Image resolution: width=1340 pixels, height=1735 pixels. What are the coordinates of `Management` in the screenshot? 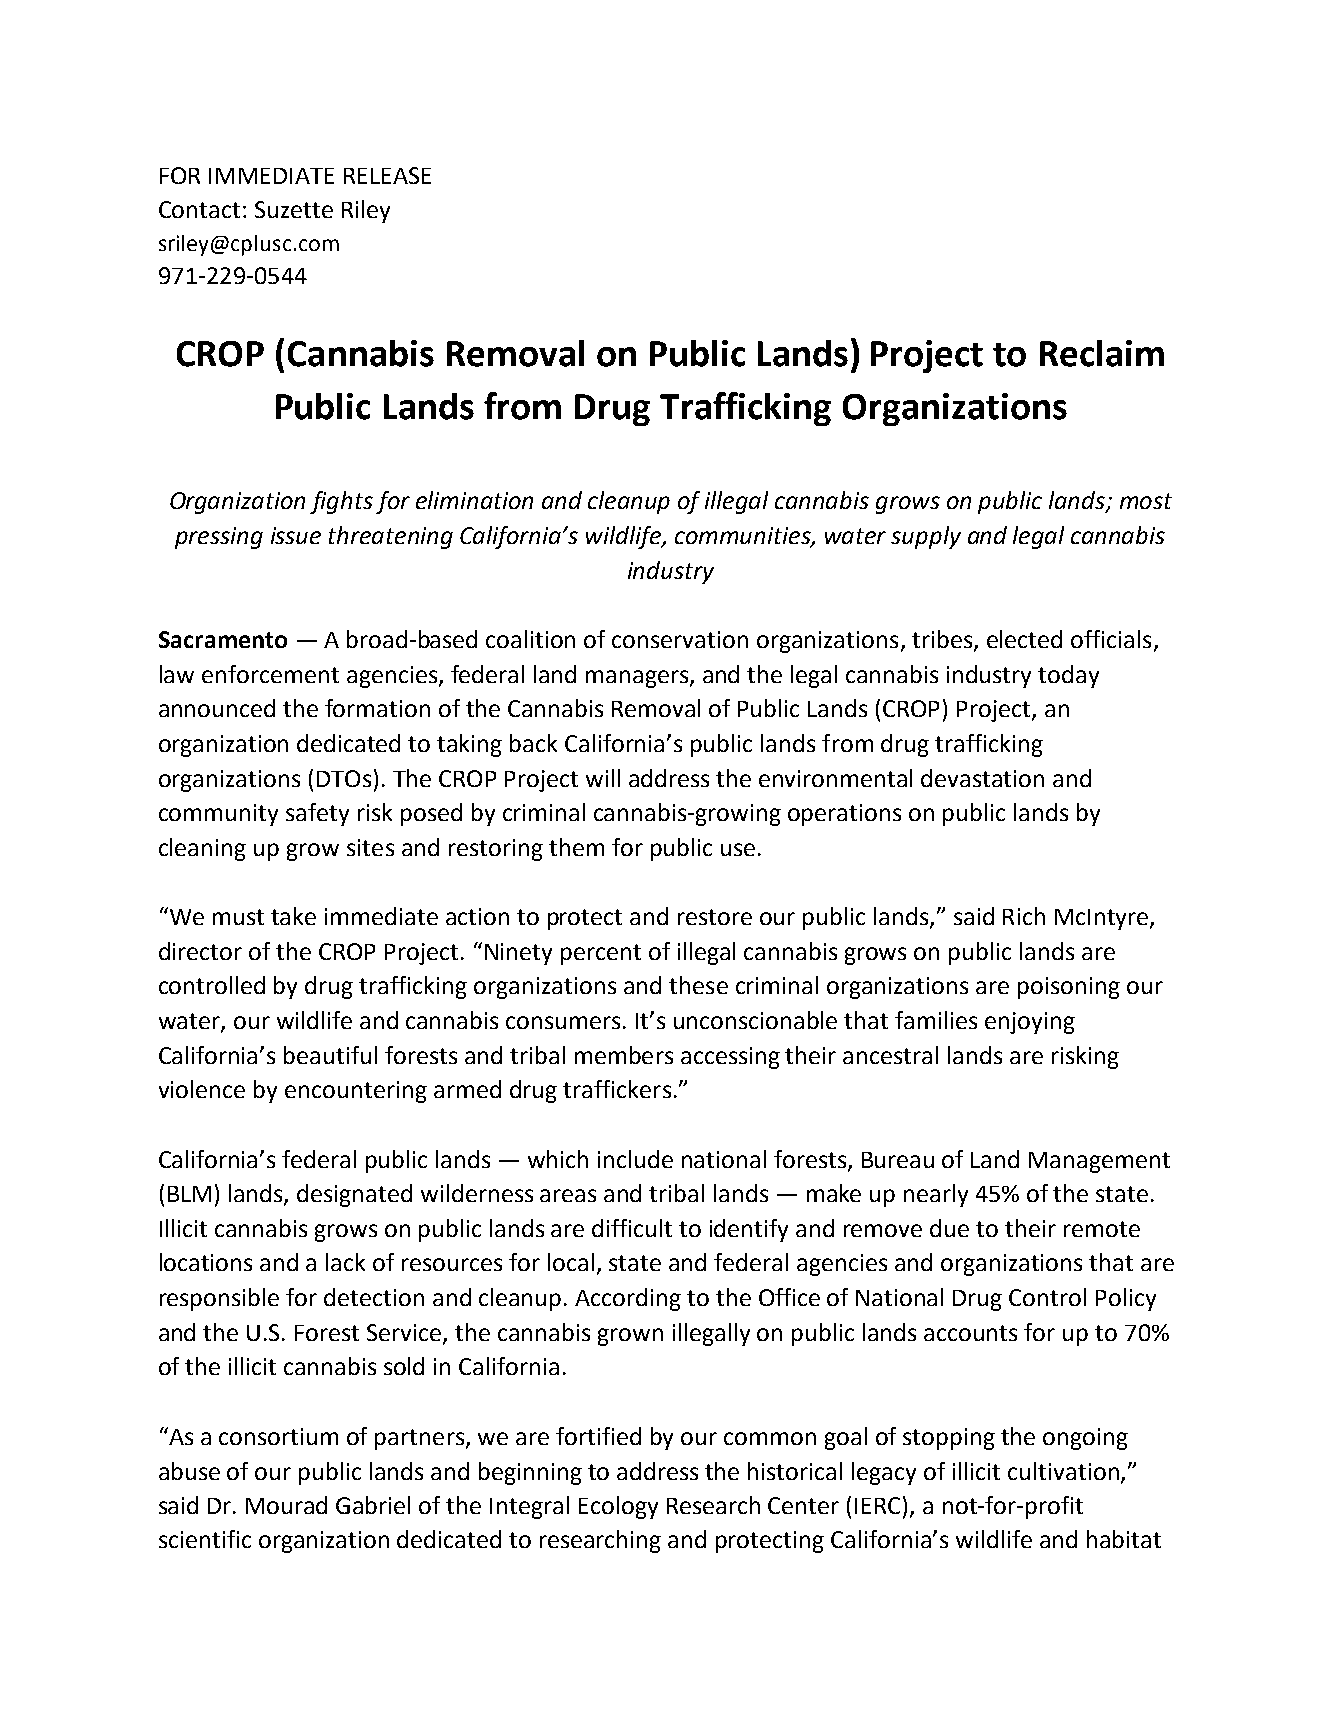 It's located at (1099, 1162).
